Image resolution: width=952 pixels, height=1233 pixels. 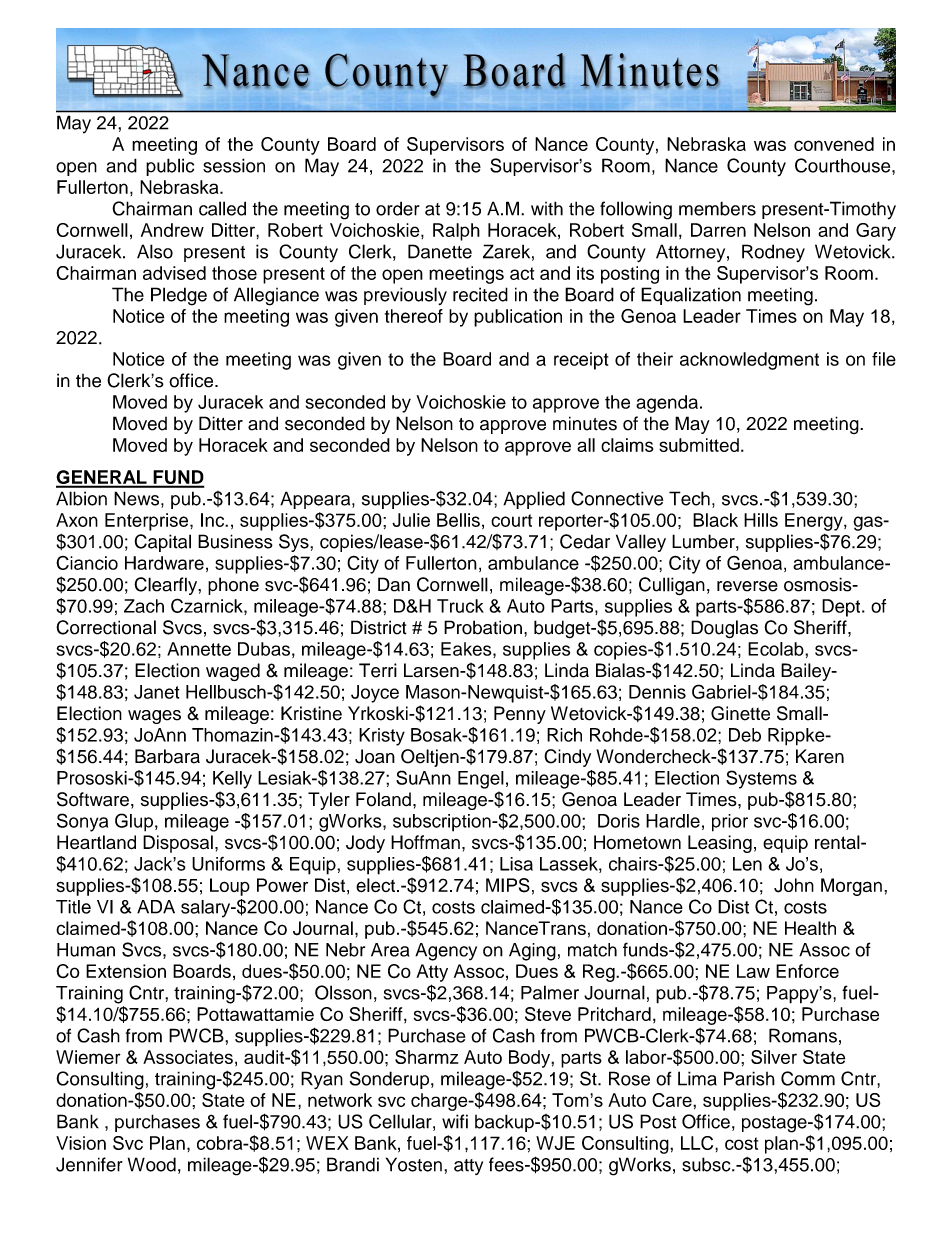 What do you see at coordinates (834, 144) in the image?
I see `convened` at bounding box center [834, 144].
